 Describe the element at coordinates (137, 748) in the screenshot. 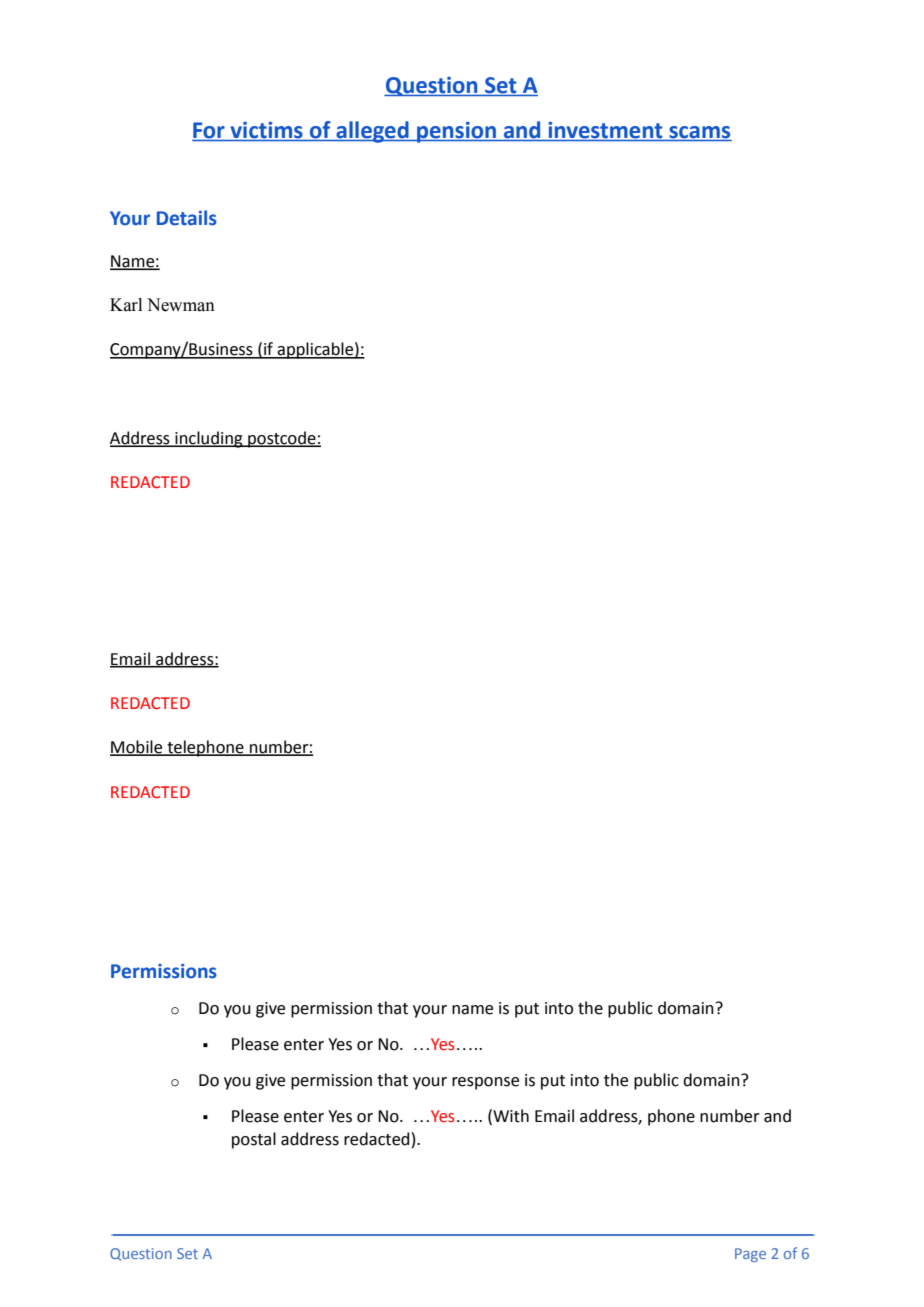

I see `Mobile` at that location.
